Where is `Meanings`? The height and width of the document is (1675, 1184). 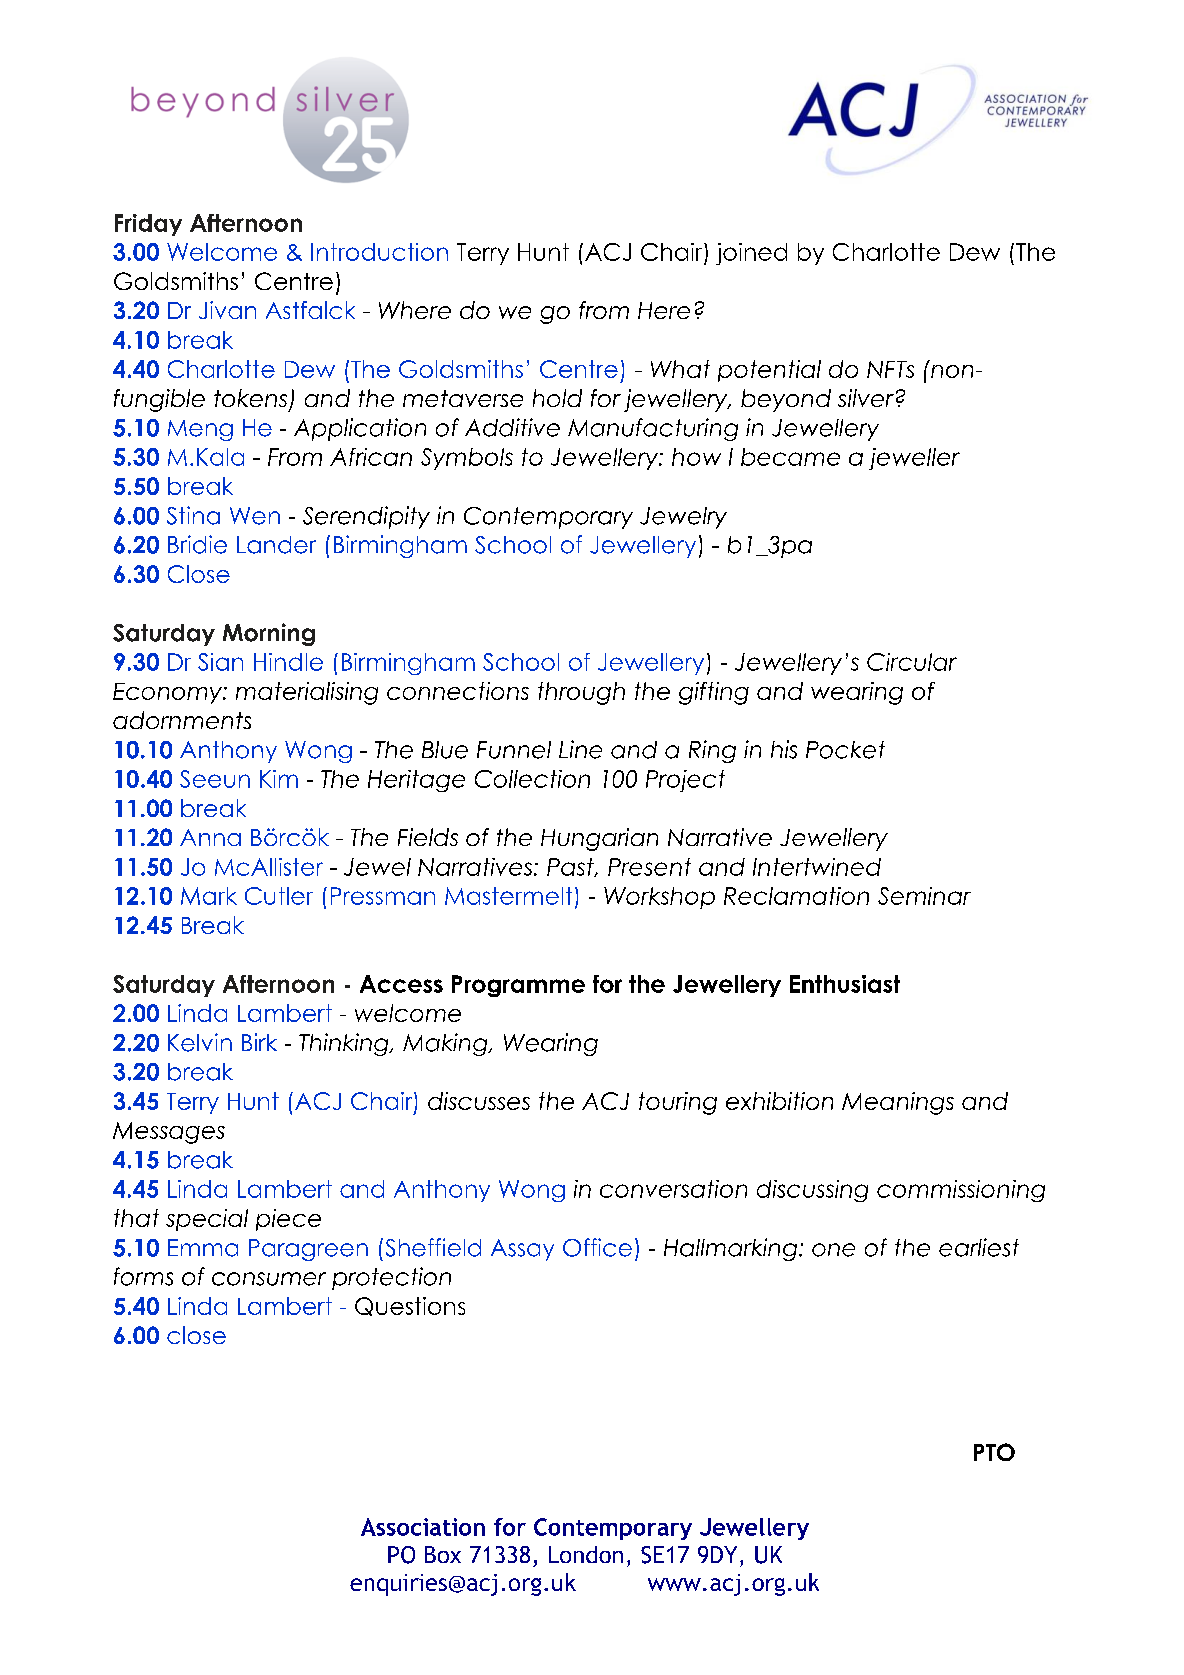 Meanings is located at coordinates (898, 1103).
